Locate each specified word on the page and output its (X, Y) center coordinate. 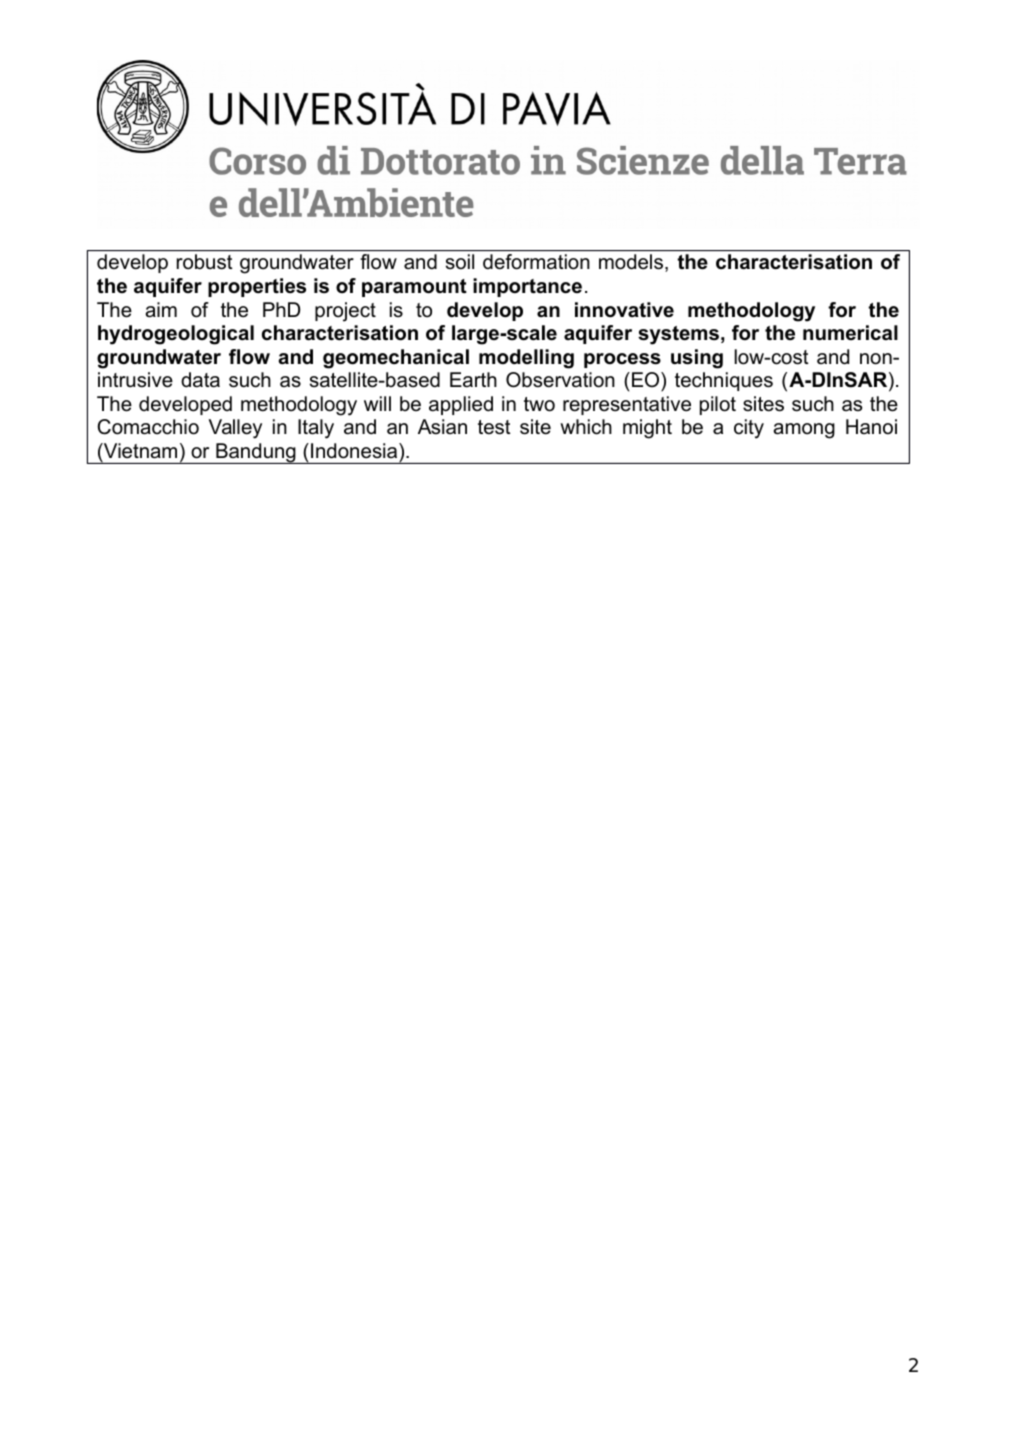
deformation (536, 262)
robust (205, 262)
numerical (850, 333)
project (345, 312)
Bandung (256, 453)
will (377, 403)
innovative (624, 310)
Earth (473, 380)
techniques (724, 381)
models (631, 262)
